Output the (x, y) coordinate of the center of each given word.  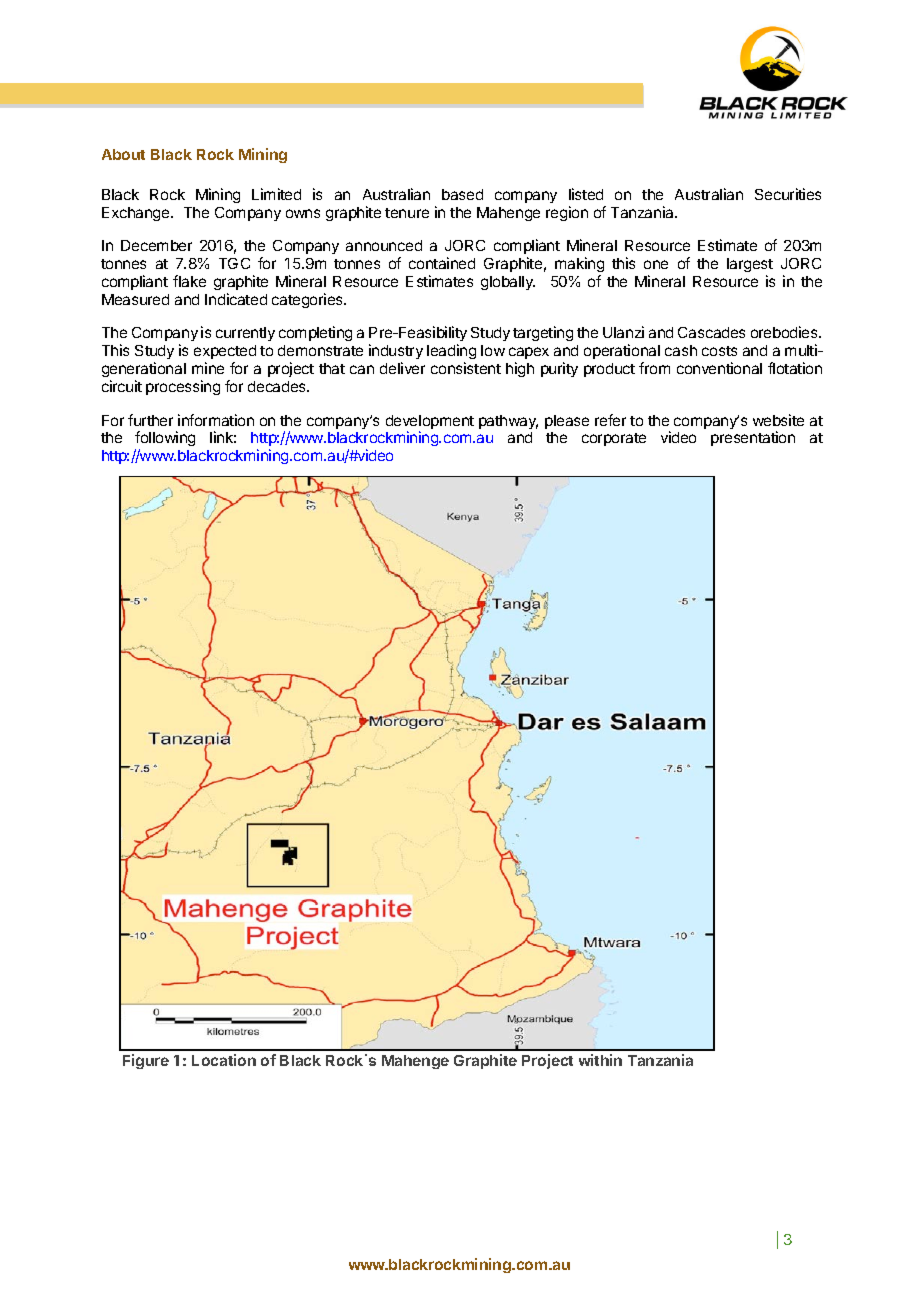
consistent (466, 368)
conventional (719, 368)
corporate (614, 439)
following (165, 440)
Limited (276, 194)
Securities (788, 194)
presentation (753, 438)
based (462, 194)
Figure (146, 1061)
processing (183, 387)
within (600, 1060)
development (430, 423)
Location (224, 1060)
